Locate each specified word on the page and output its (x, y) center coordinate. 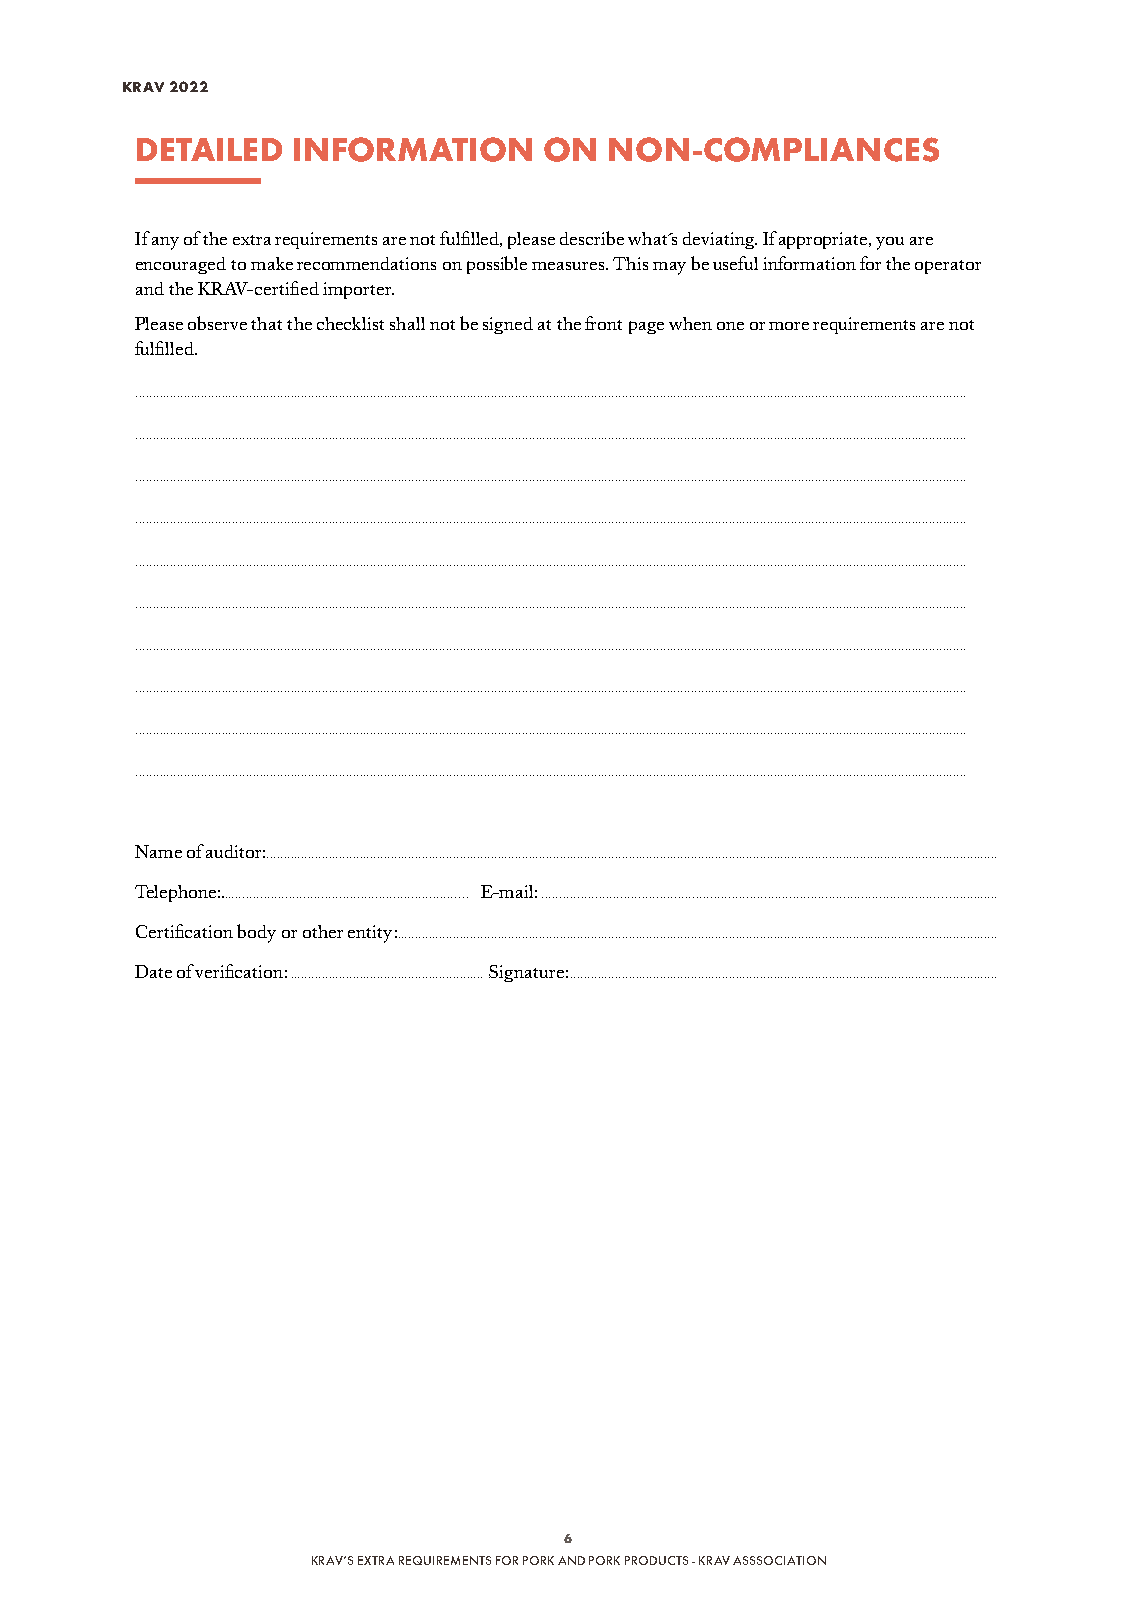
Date (153, 971)
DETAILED (209, 149)
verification (239, 971)
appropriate (824, 240)
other (323, 931)
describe (592, 238)
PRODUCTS (656, 1560)
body (256, 933)
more (789, 326)
